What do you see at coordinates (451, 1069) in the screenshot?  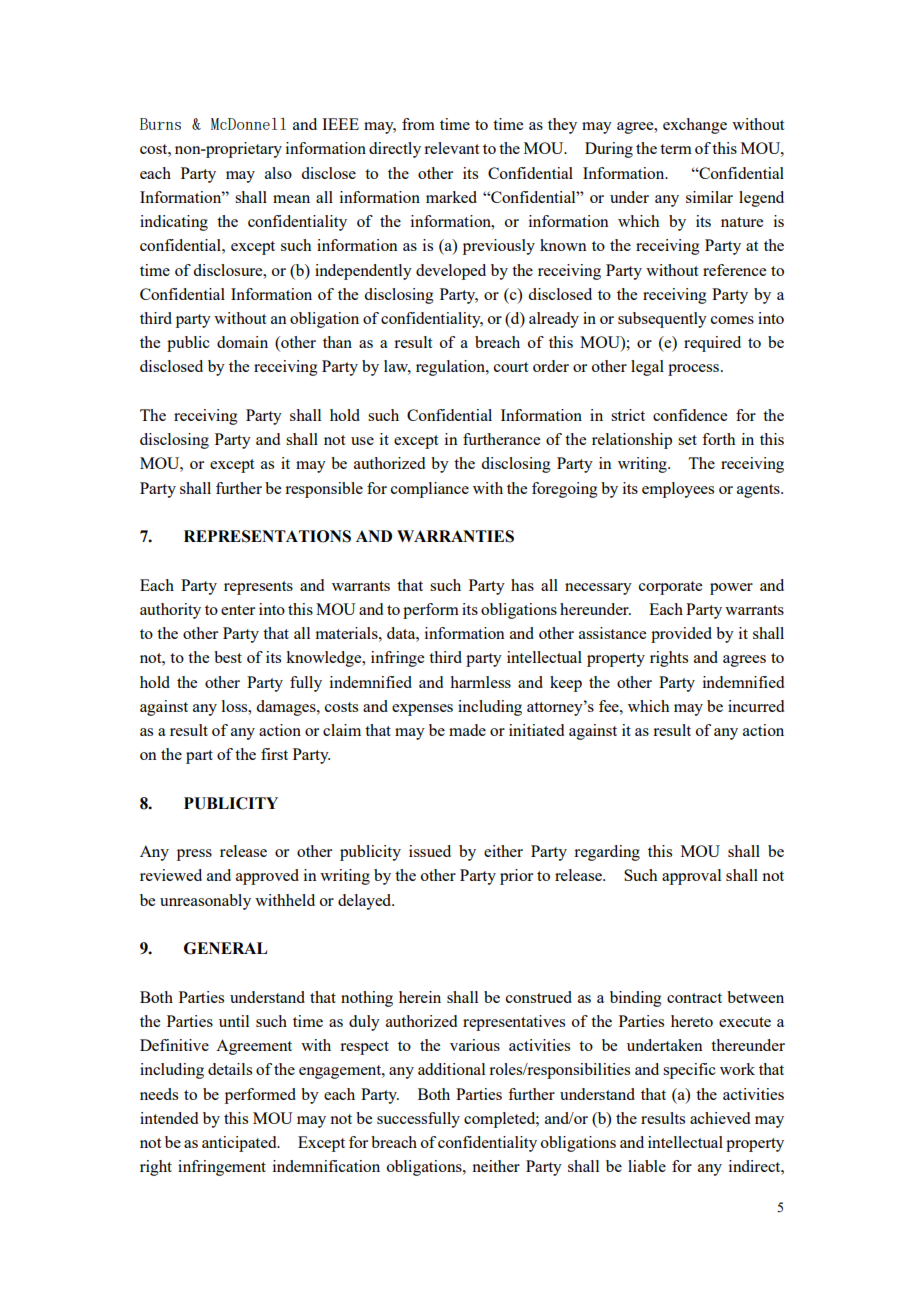 I see `additional` at bounding box center [451, 1069].
